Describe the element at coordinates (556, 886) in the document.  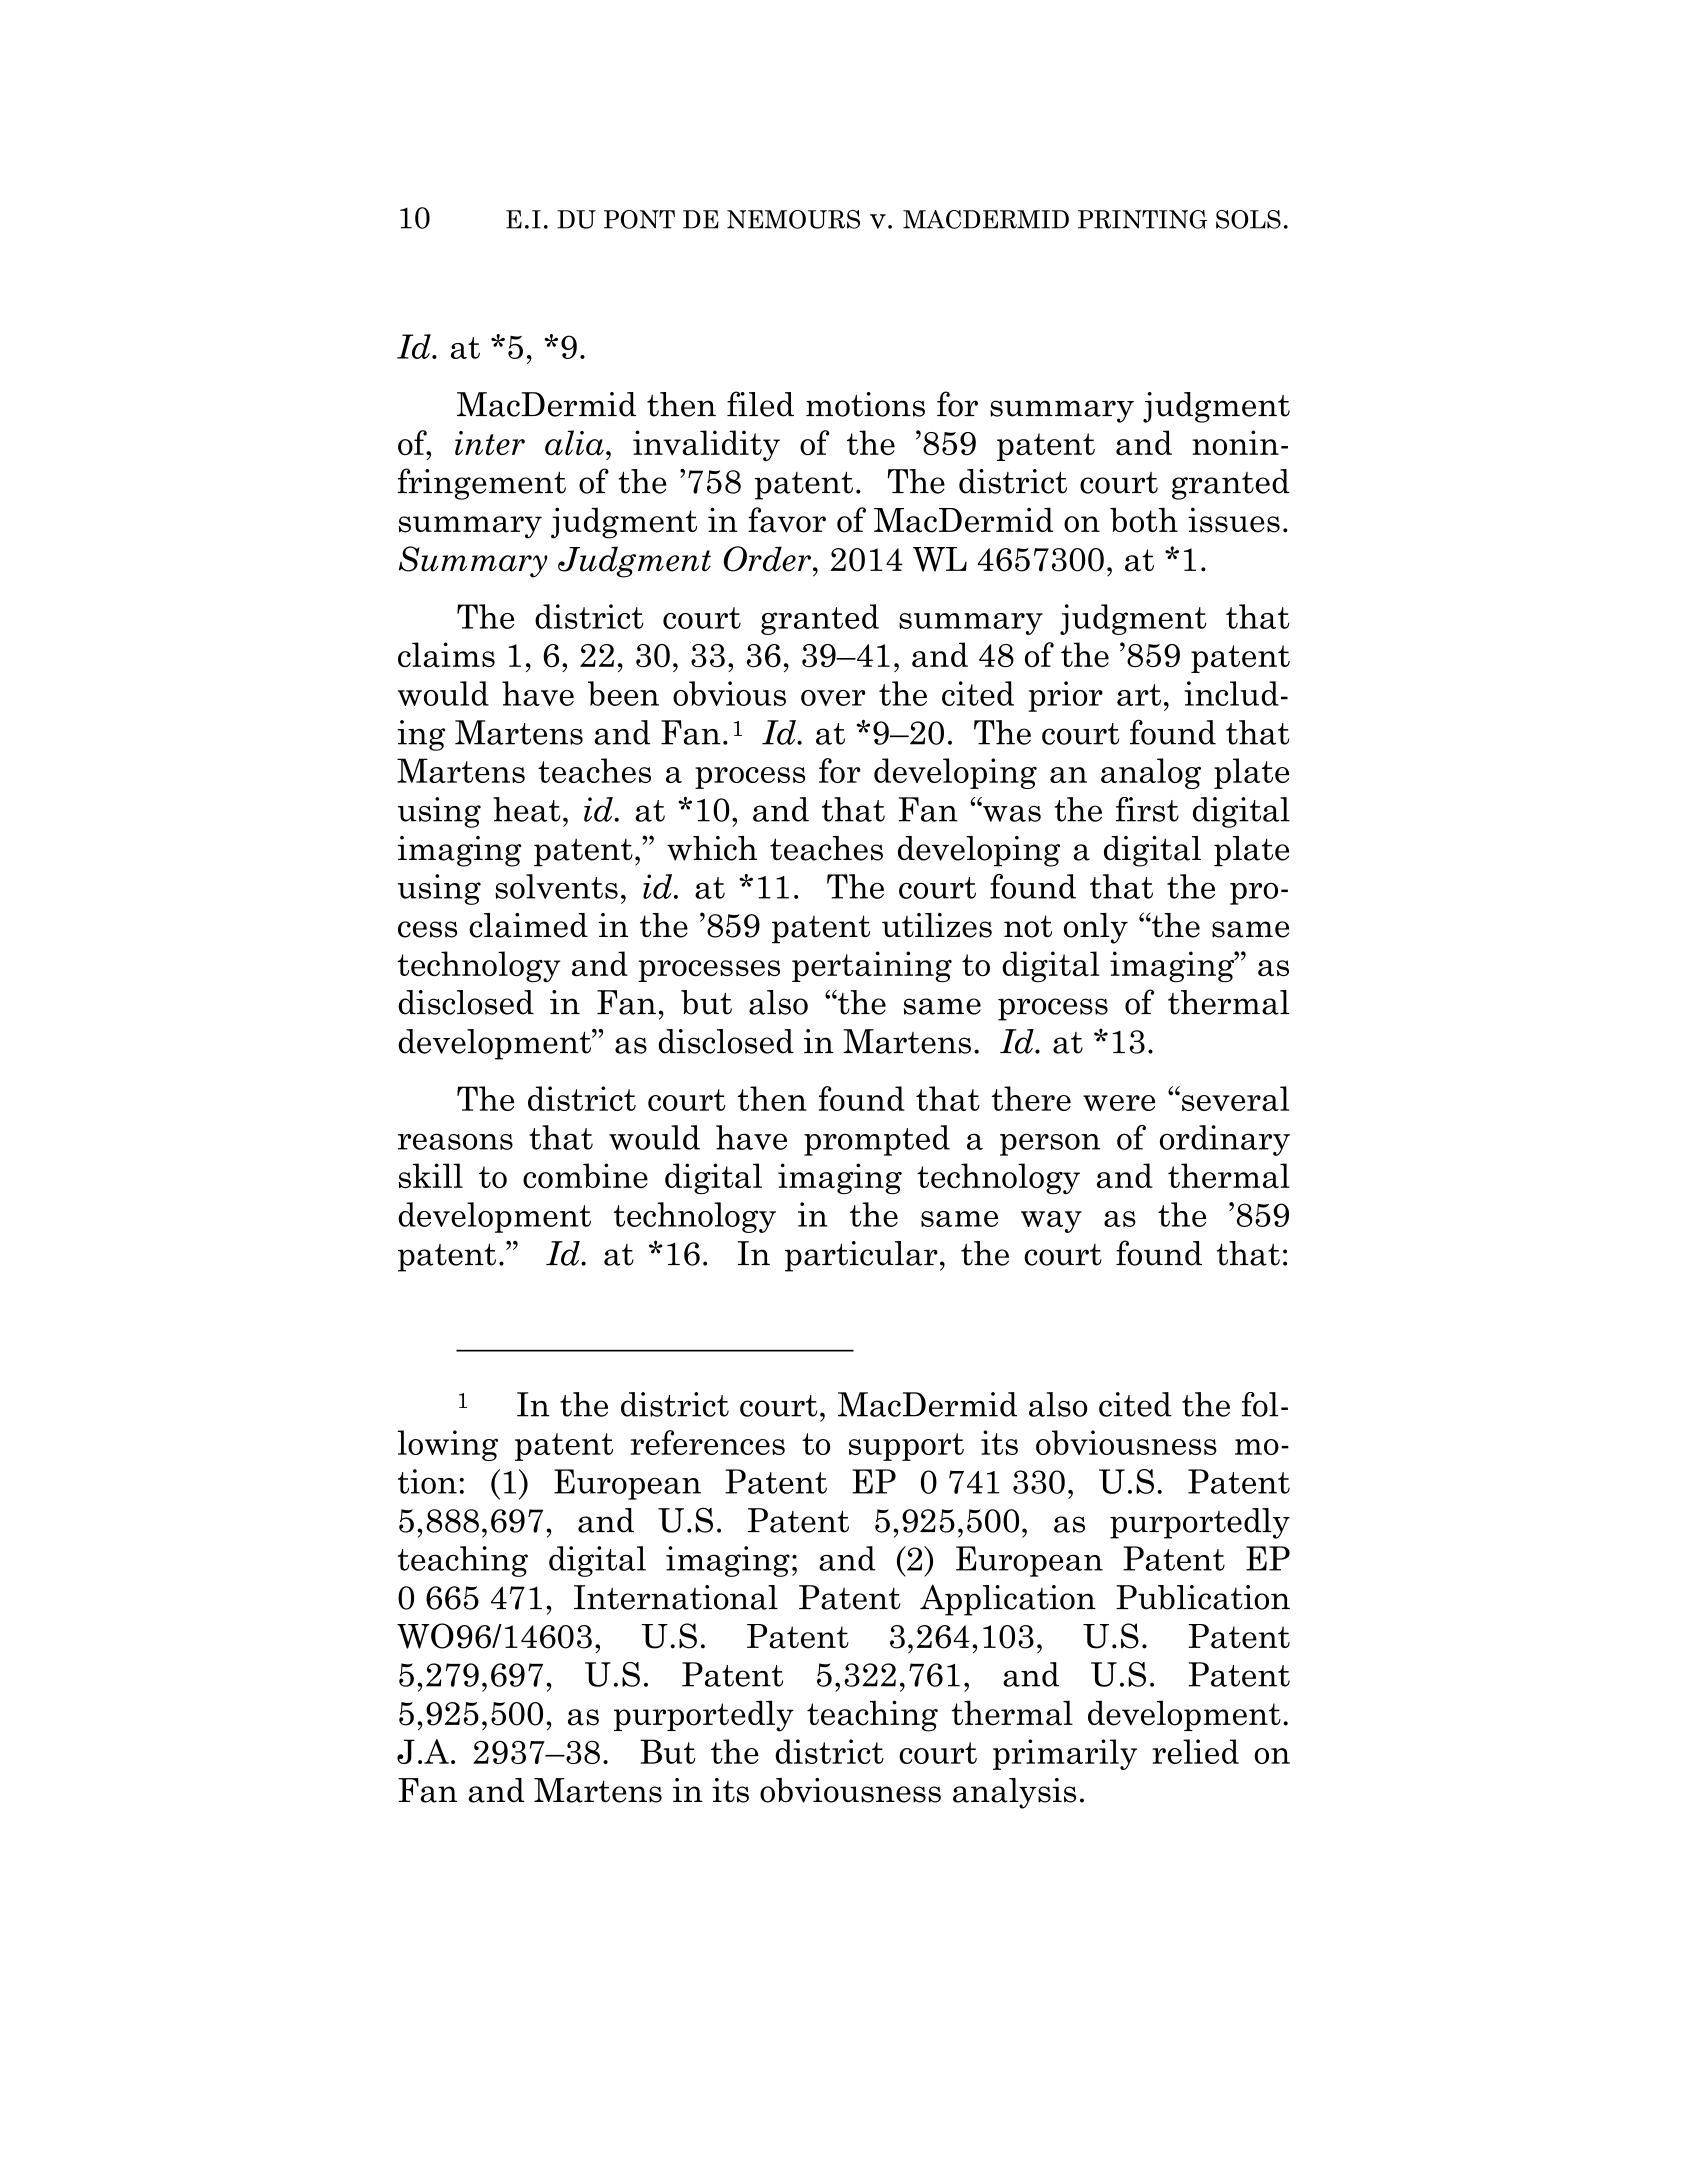
I see `solvents` at that location.
